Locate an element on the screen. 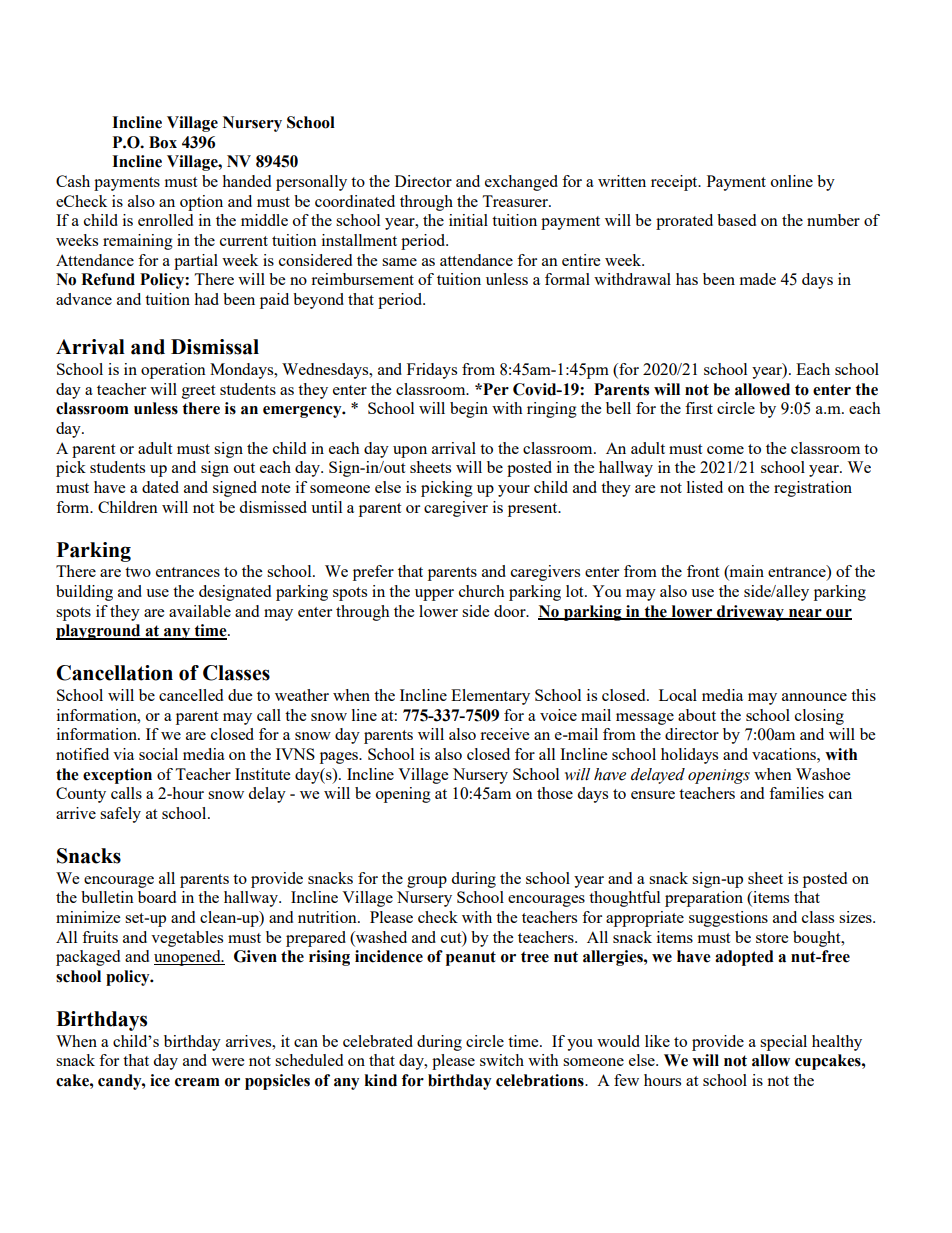 This screenshot has width=952, height=1233. church is located at coordinates (482, 591).
